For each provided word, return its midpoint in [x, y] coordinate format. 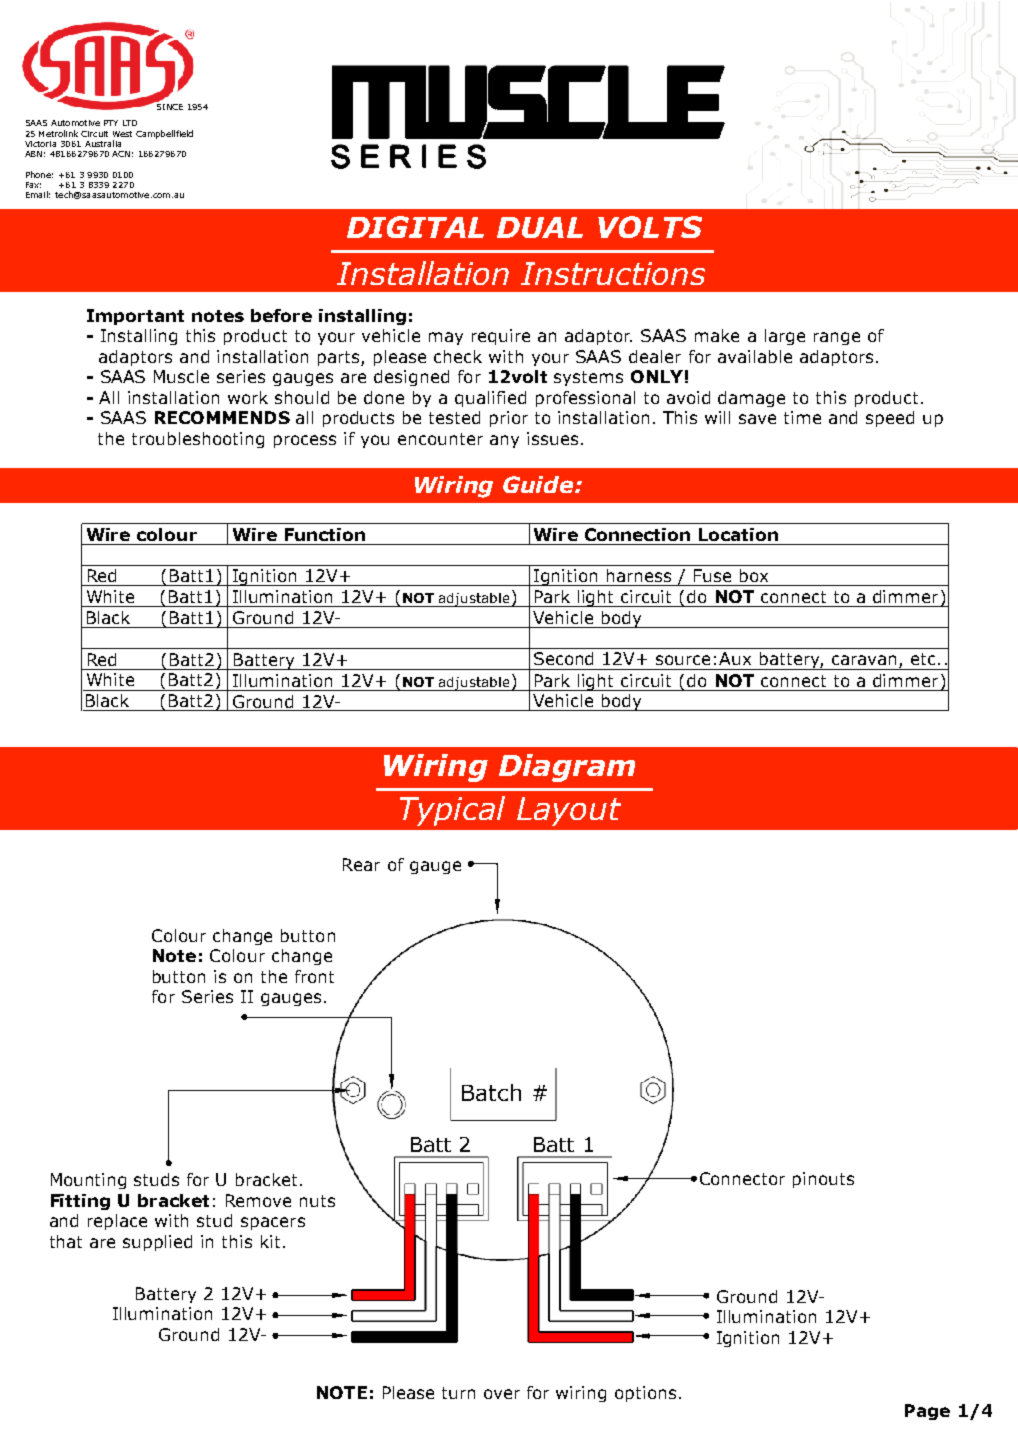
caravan [864, 660]
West [122, 134]
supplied [157, 1243]
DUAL [540, 227]
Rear [361, 864]
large [785, 337]
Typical [452, 811]
